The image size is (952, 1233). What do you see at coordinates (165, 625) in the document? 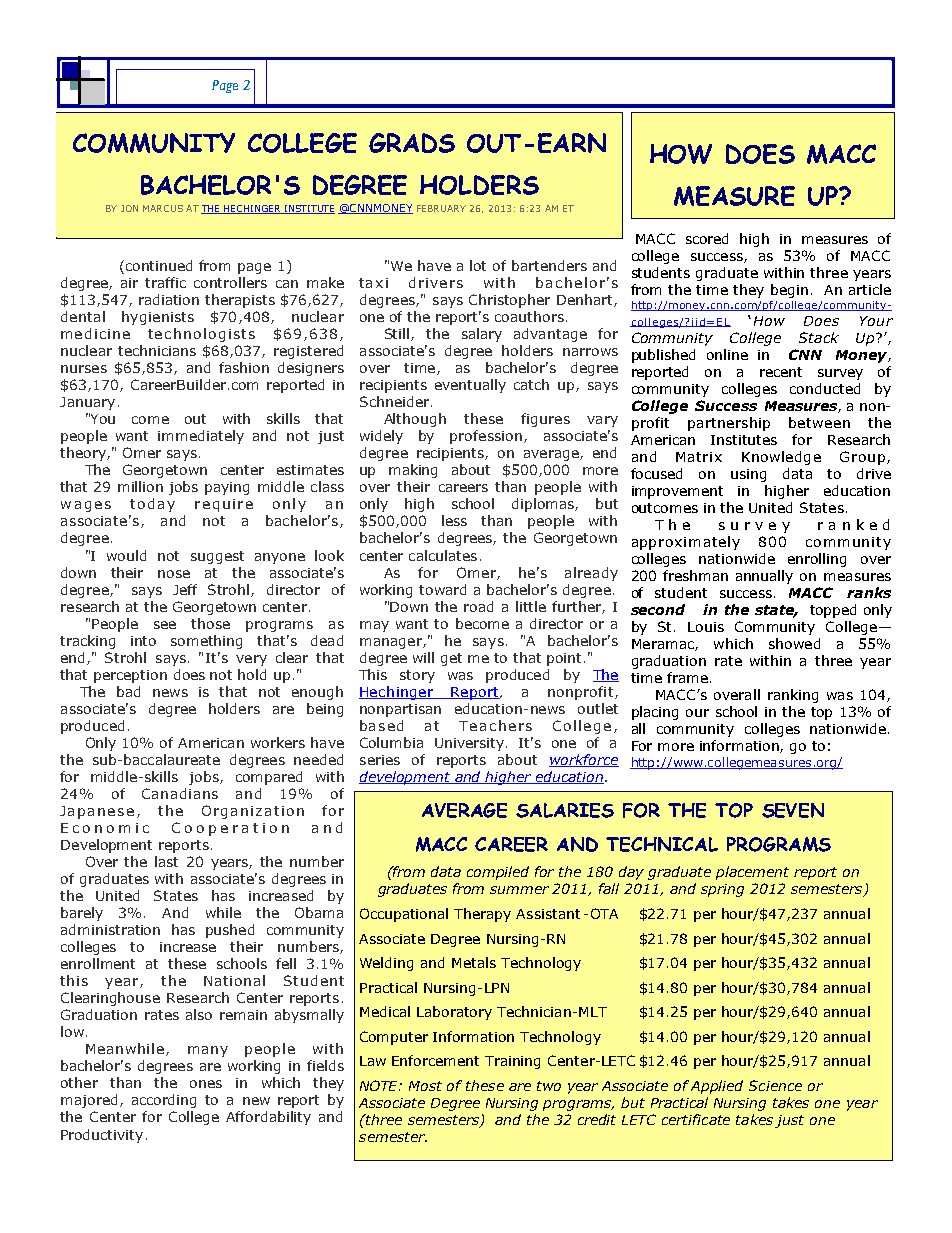
I see `see` at bounding box center [165, 625].
